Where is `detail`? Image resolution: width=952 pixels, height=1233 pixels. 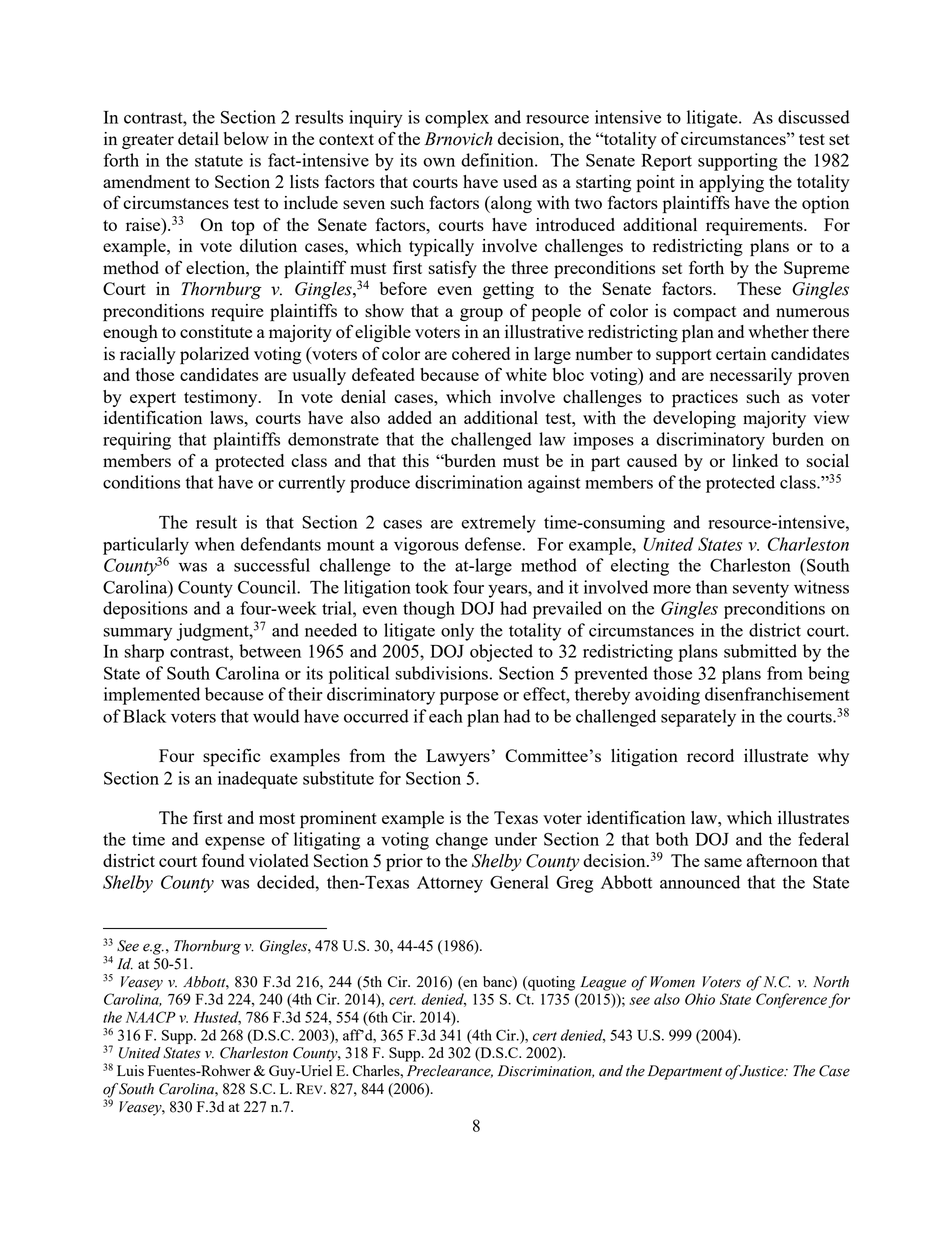 detail is located at coordinates (198, 138).
